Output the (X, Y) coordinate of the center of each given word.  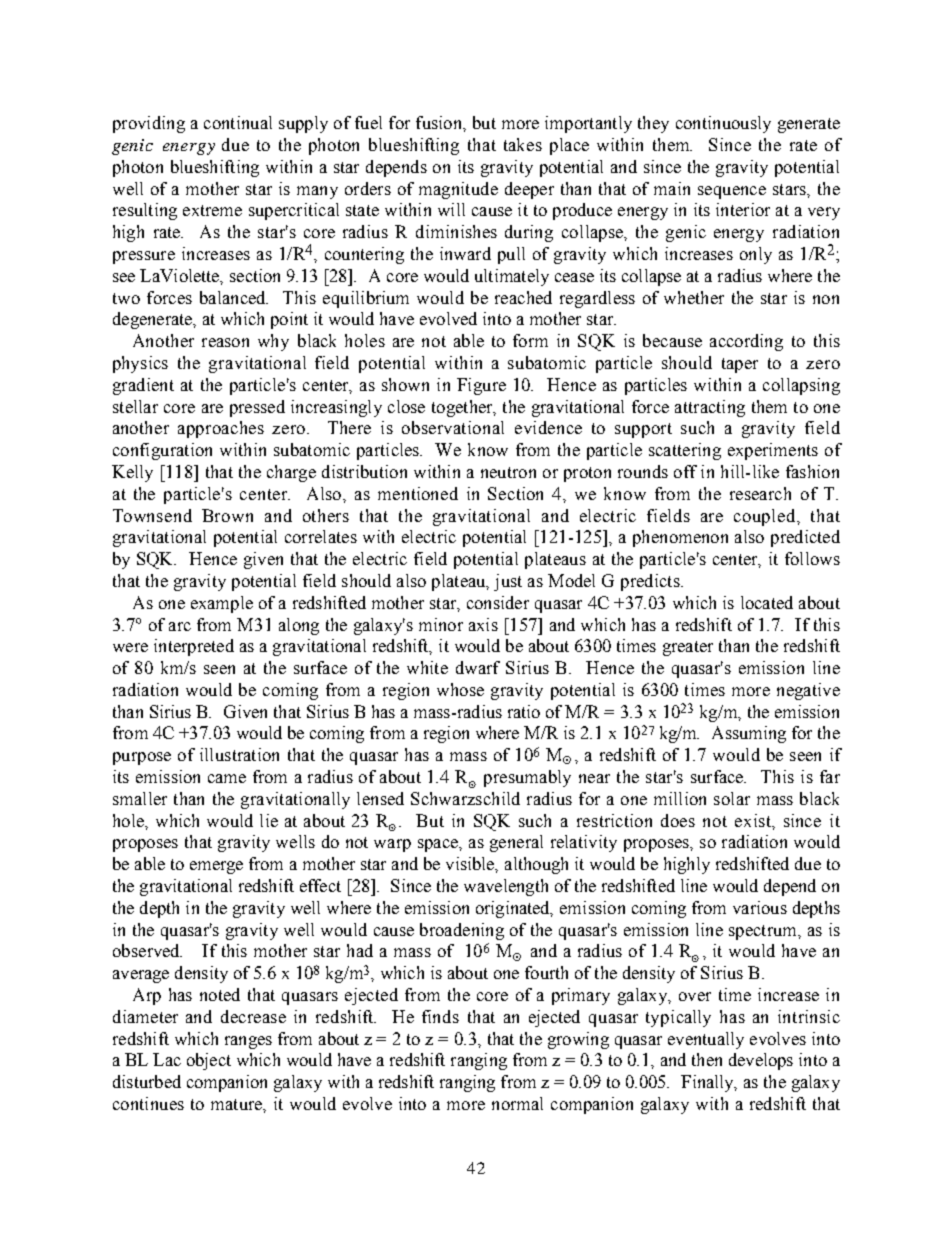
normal (517, 1103)
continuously (723, 124)
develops (761, 1061)
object (209, 1061)
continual (238, 122)
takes (523, 144)
